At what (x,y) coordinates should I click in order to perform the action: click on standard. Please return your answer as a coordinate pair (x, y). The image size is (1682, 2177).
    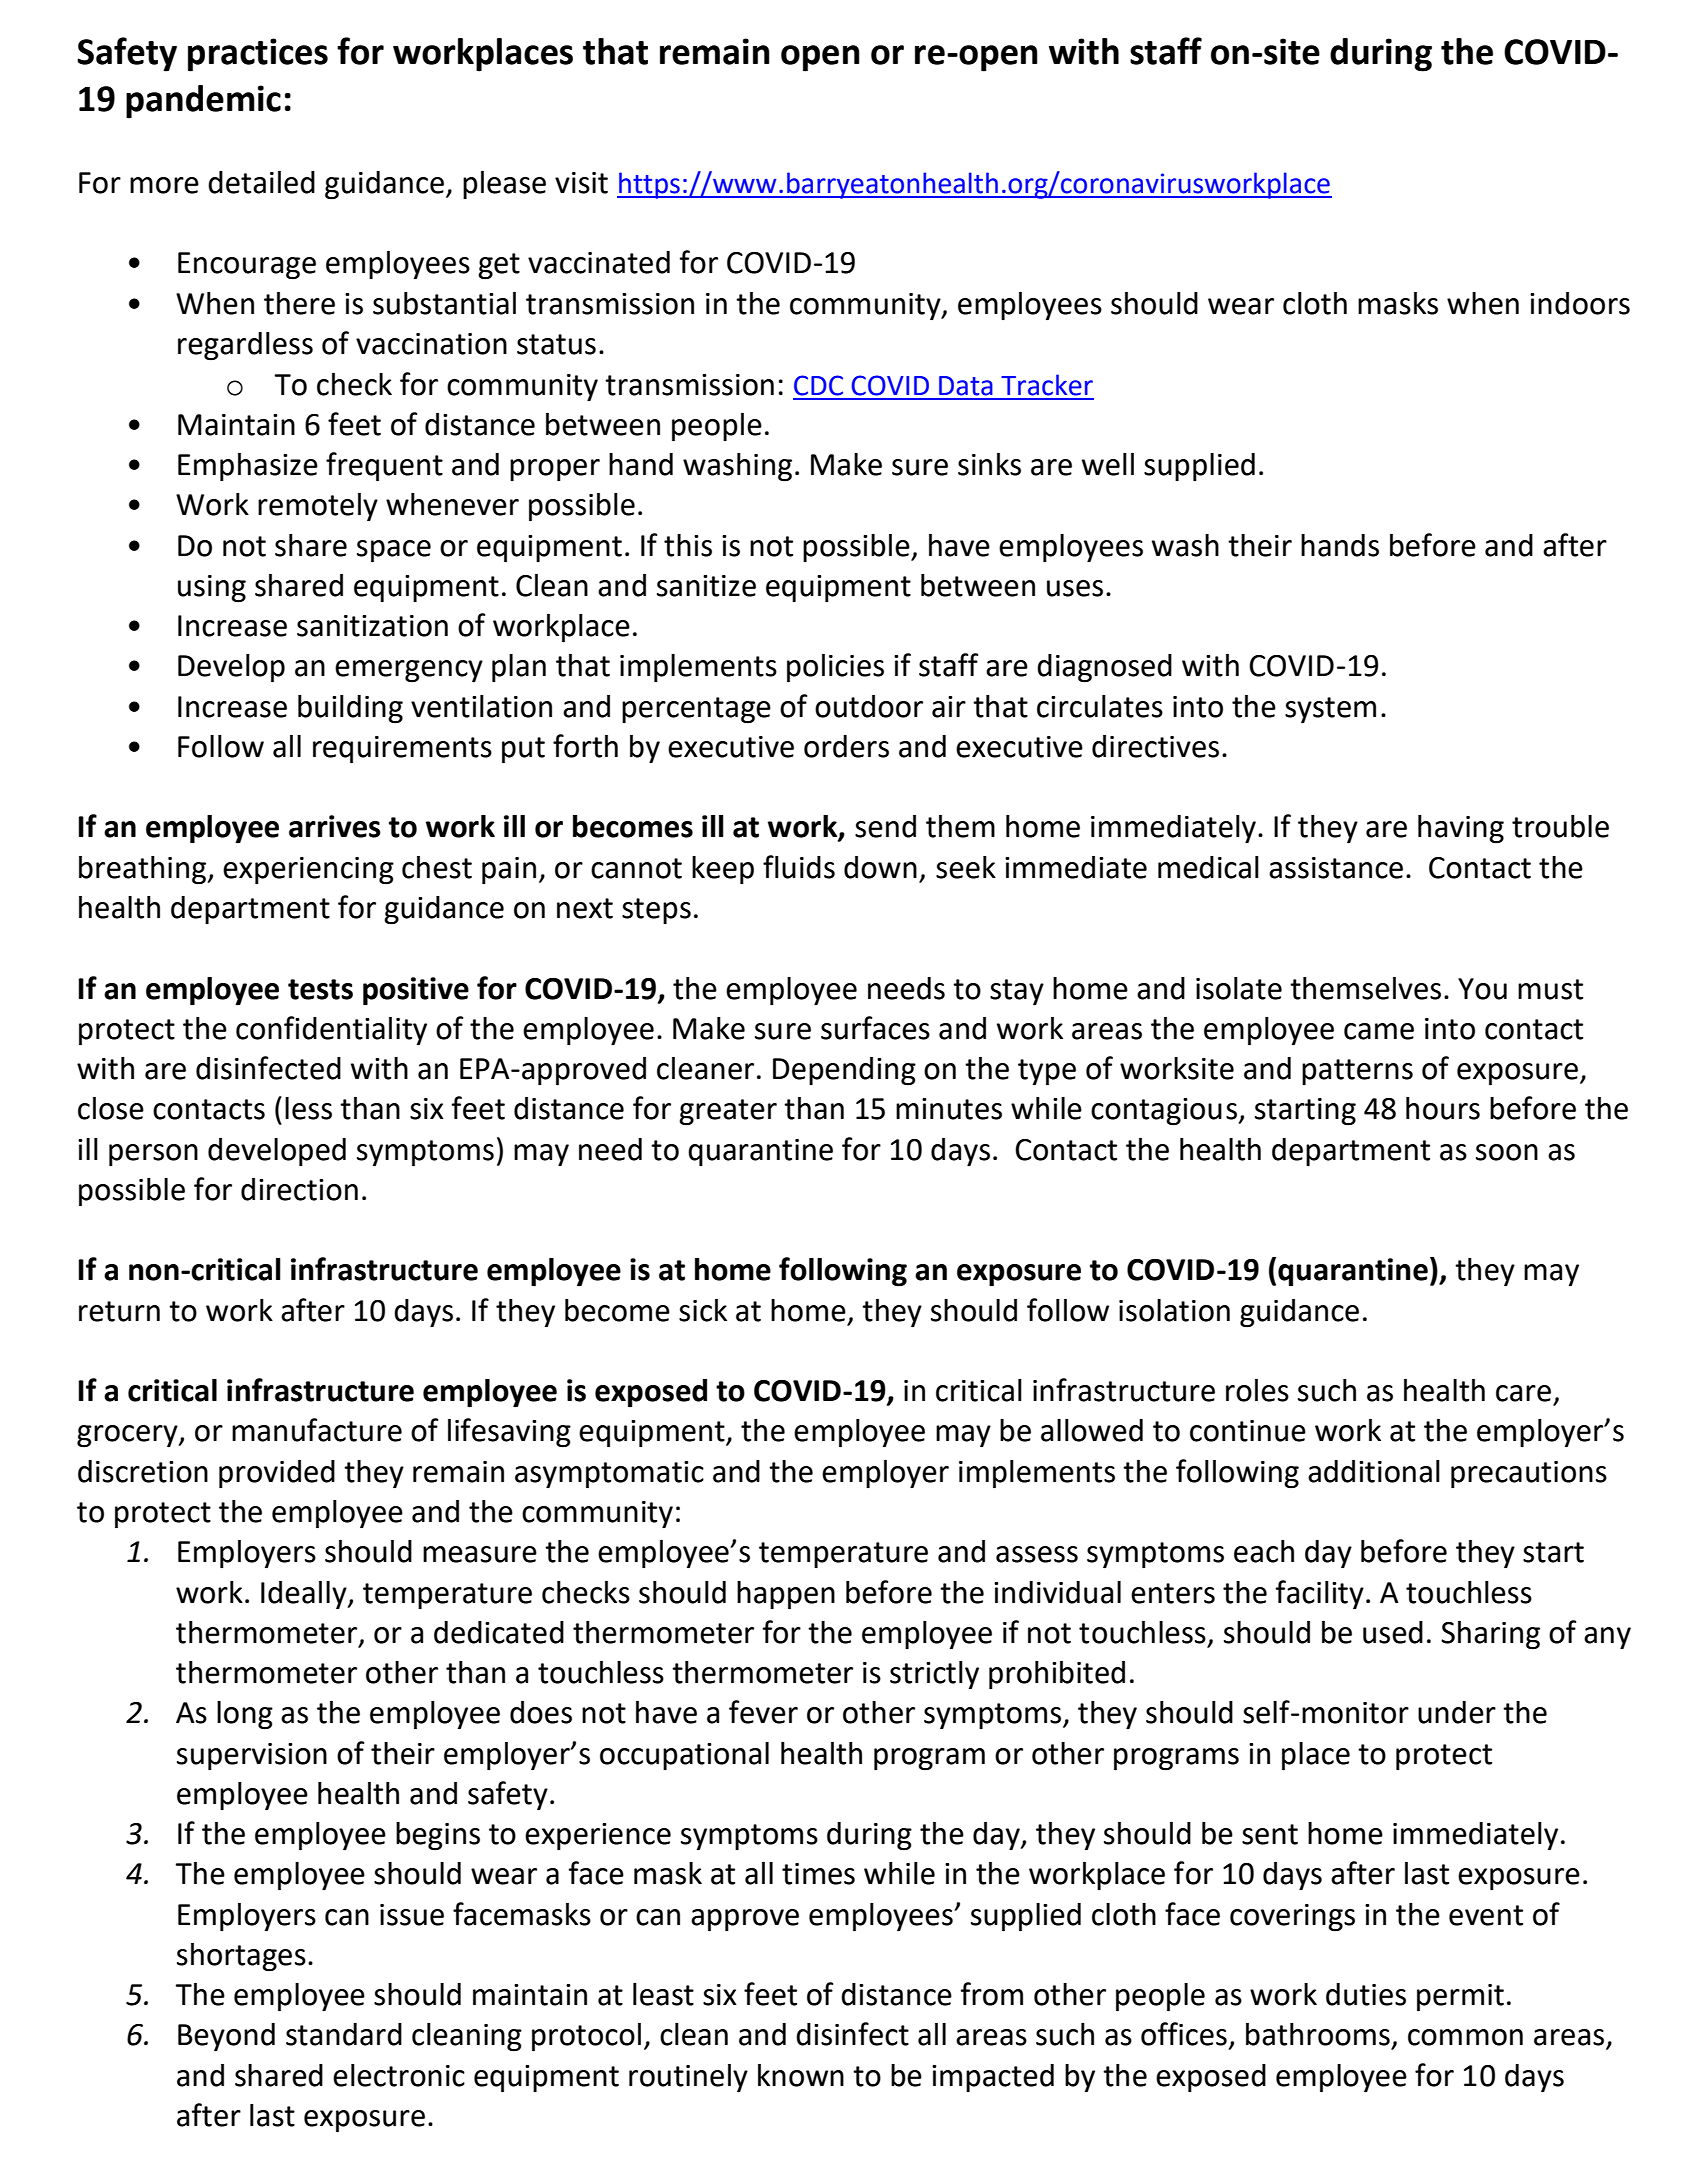
    Looking at the image, I should click on (344, 2034).
